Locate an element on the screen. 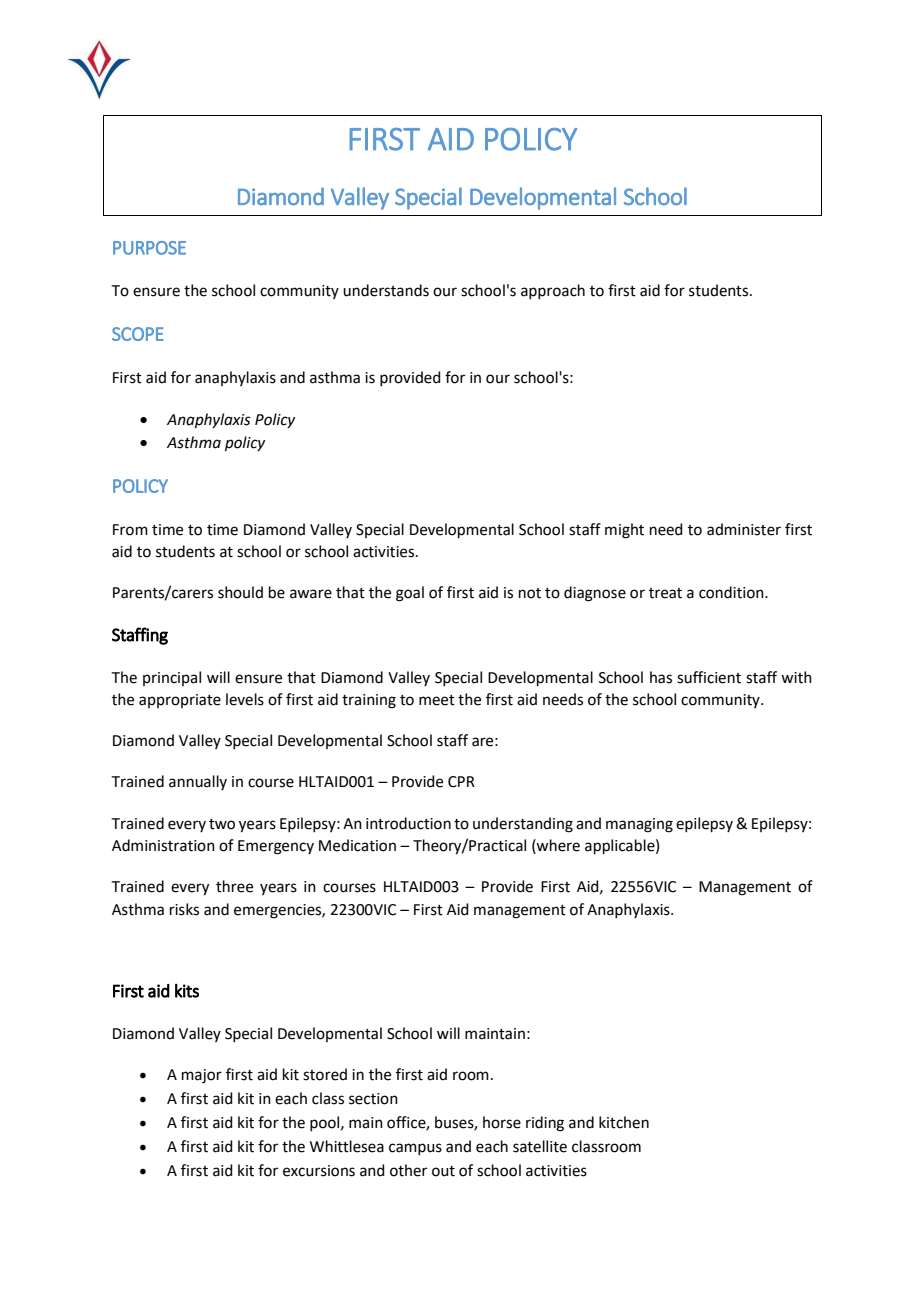 This screenshot has height=1308, width=924. understands is located at coordinates (386, 290).
